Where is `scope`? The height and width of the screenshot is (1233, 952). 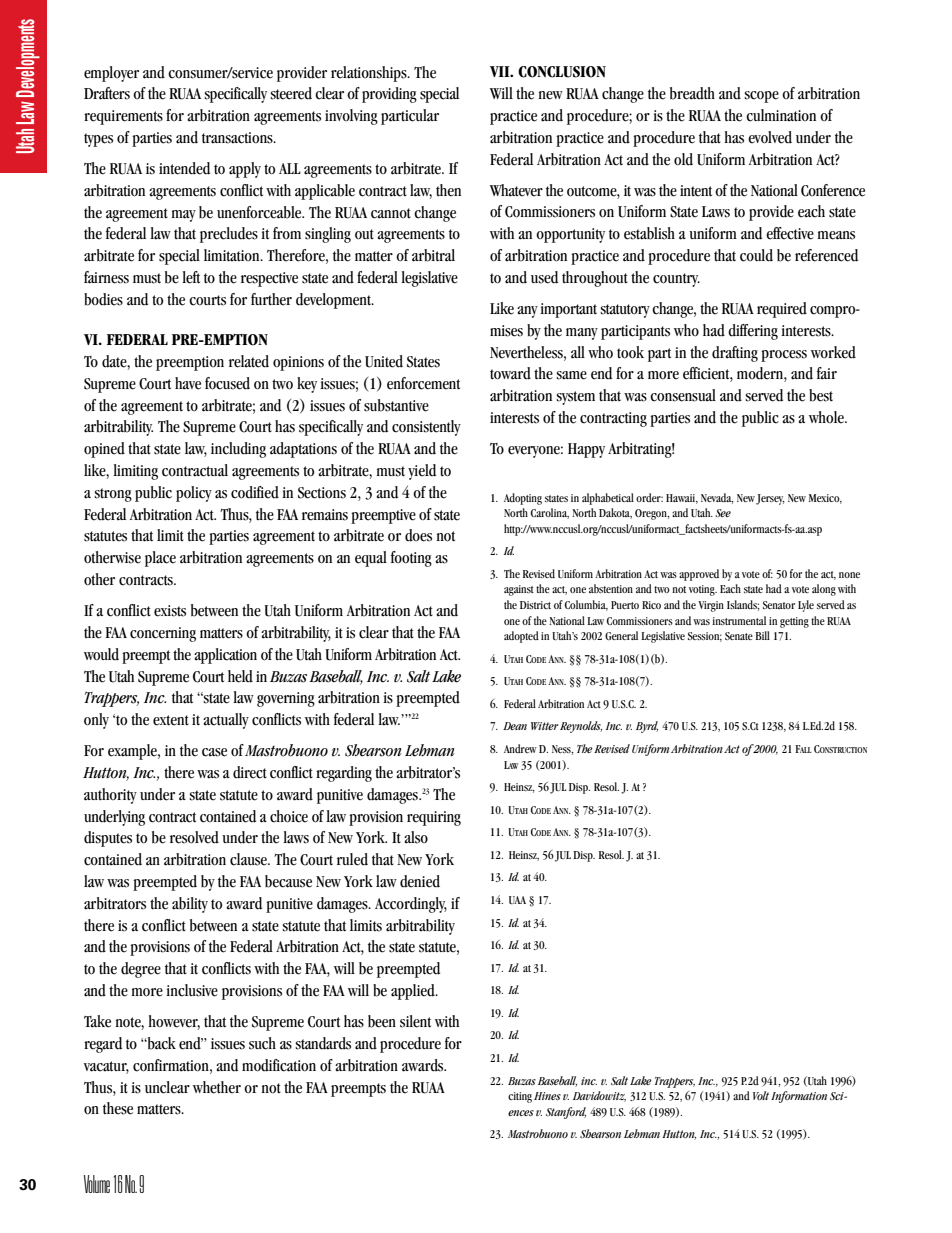
scope is located at coordinates (761, 97).
